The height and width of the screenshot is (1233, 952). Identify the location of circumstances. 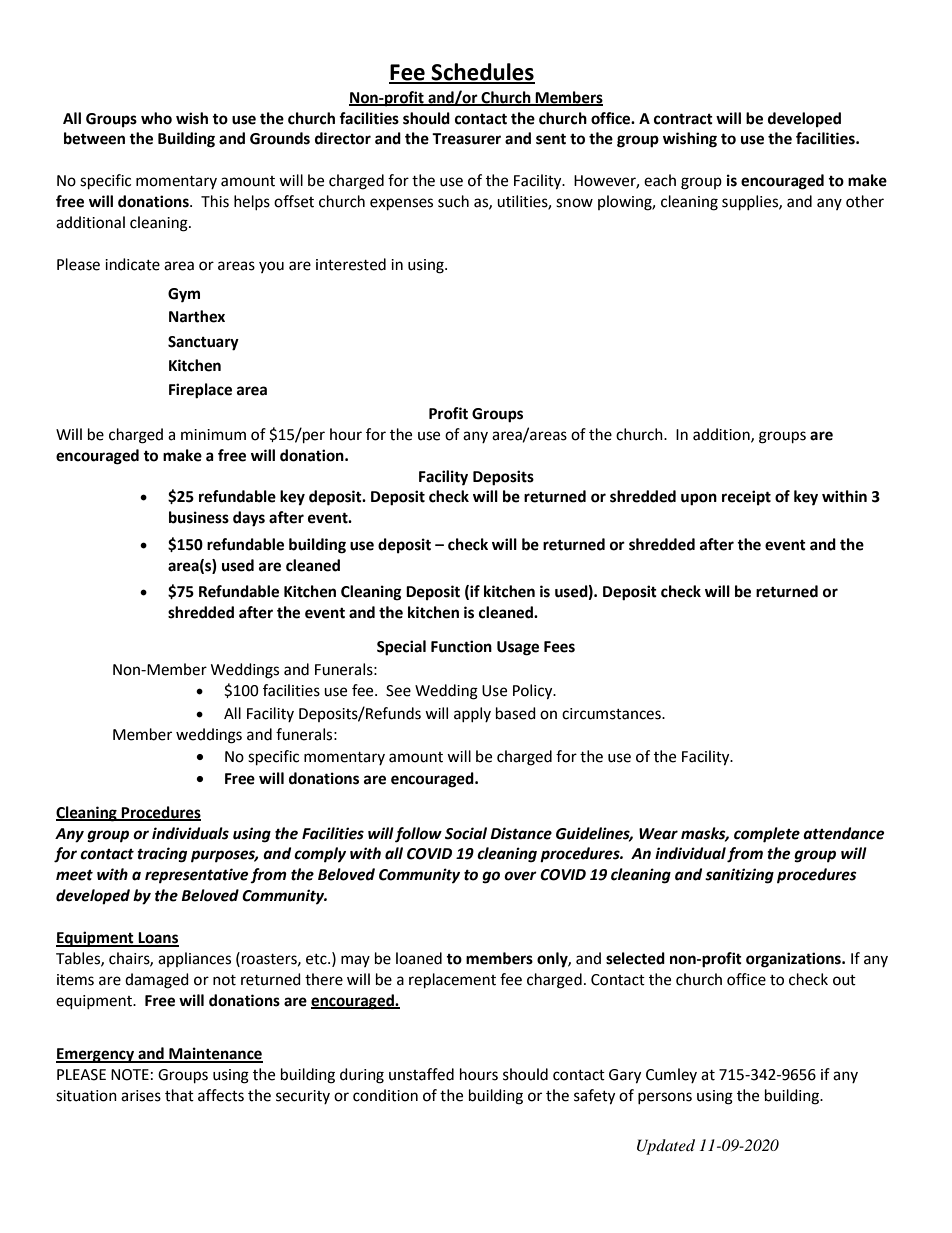
(612, 714).
